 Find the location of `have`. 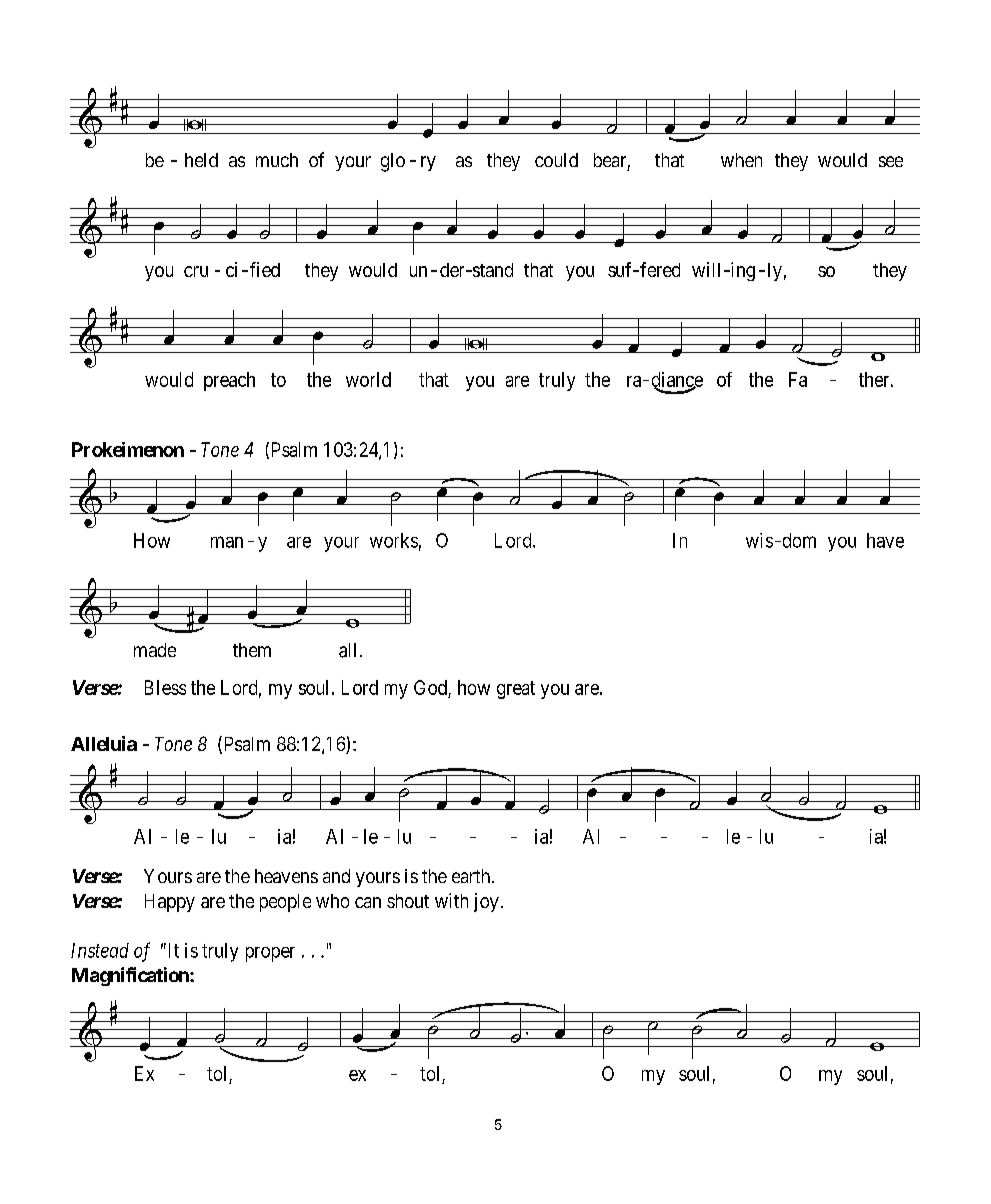

have is located at coordinates (885, 540).
